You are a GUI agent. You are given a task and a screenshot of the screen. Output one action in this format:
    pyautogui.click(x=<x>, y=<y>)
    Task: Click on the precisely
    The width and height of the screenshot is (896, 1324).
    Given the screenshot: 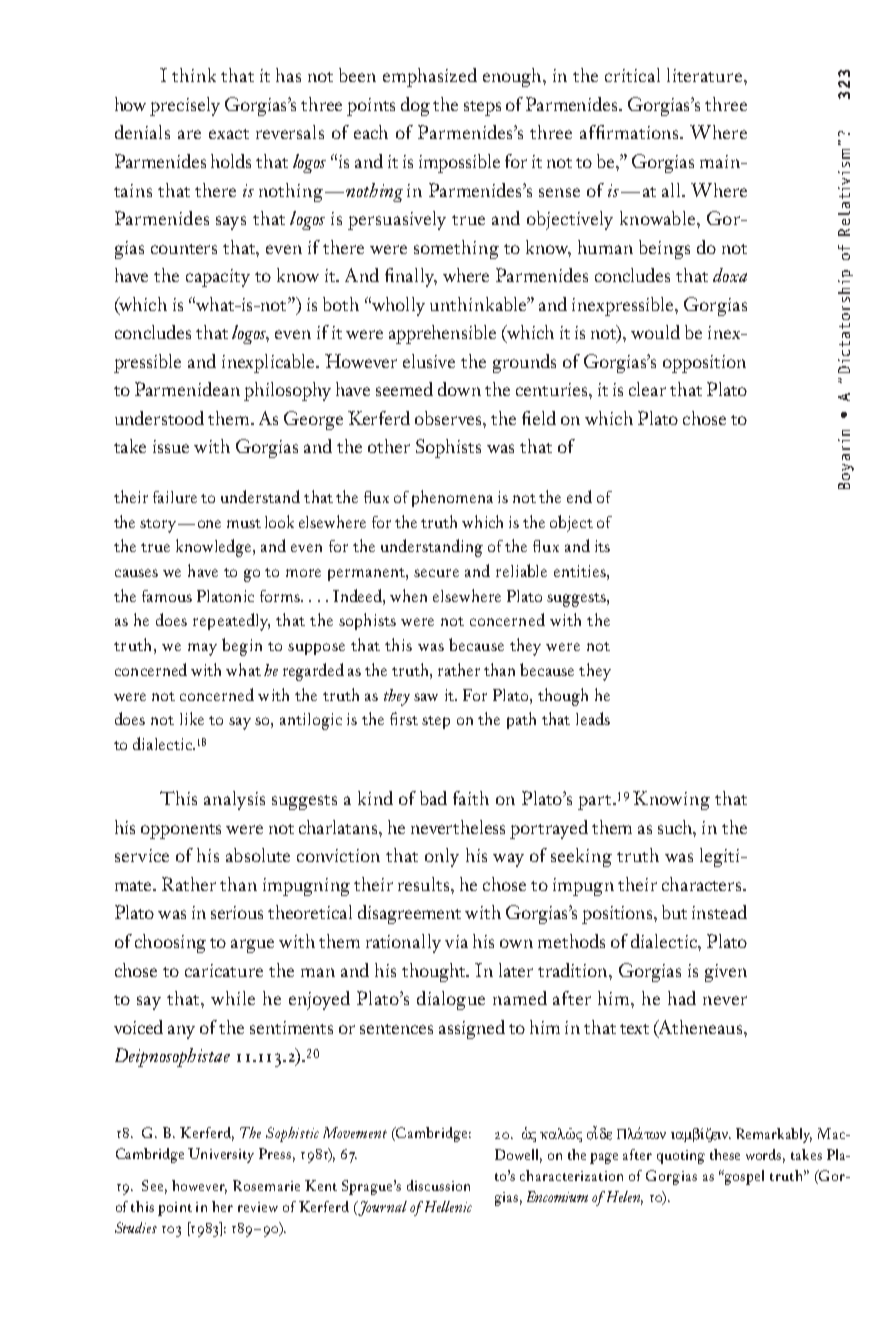 What is the action you would take?
    pyautogui.click(x=185, y=106)
